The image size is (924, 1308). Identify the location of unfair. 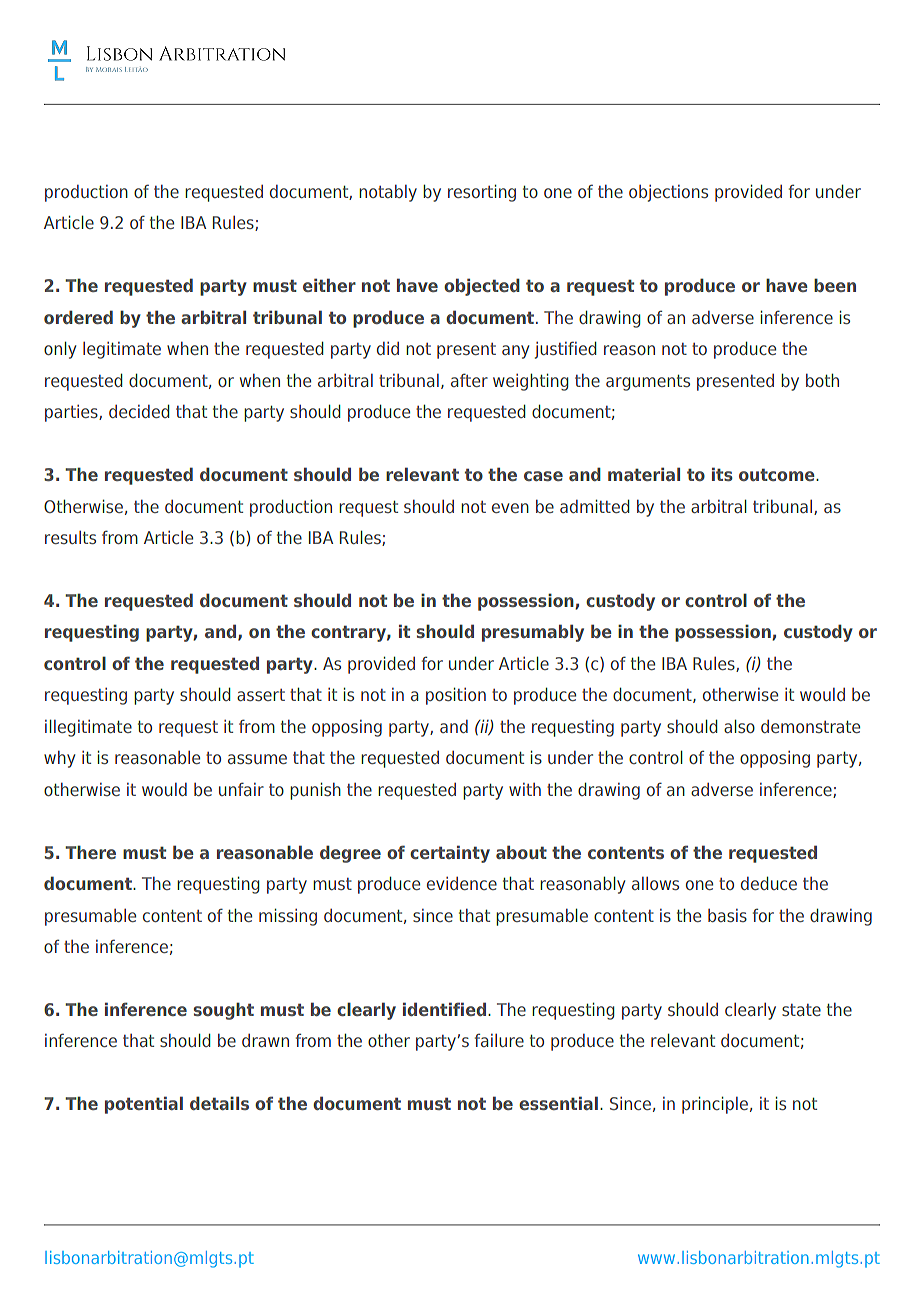
(241, 789).
